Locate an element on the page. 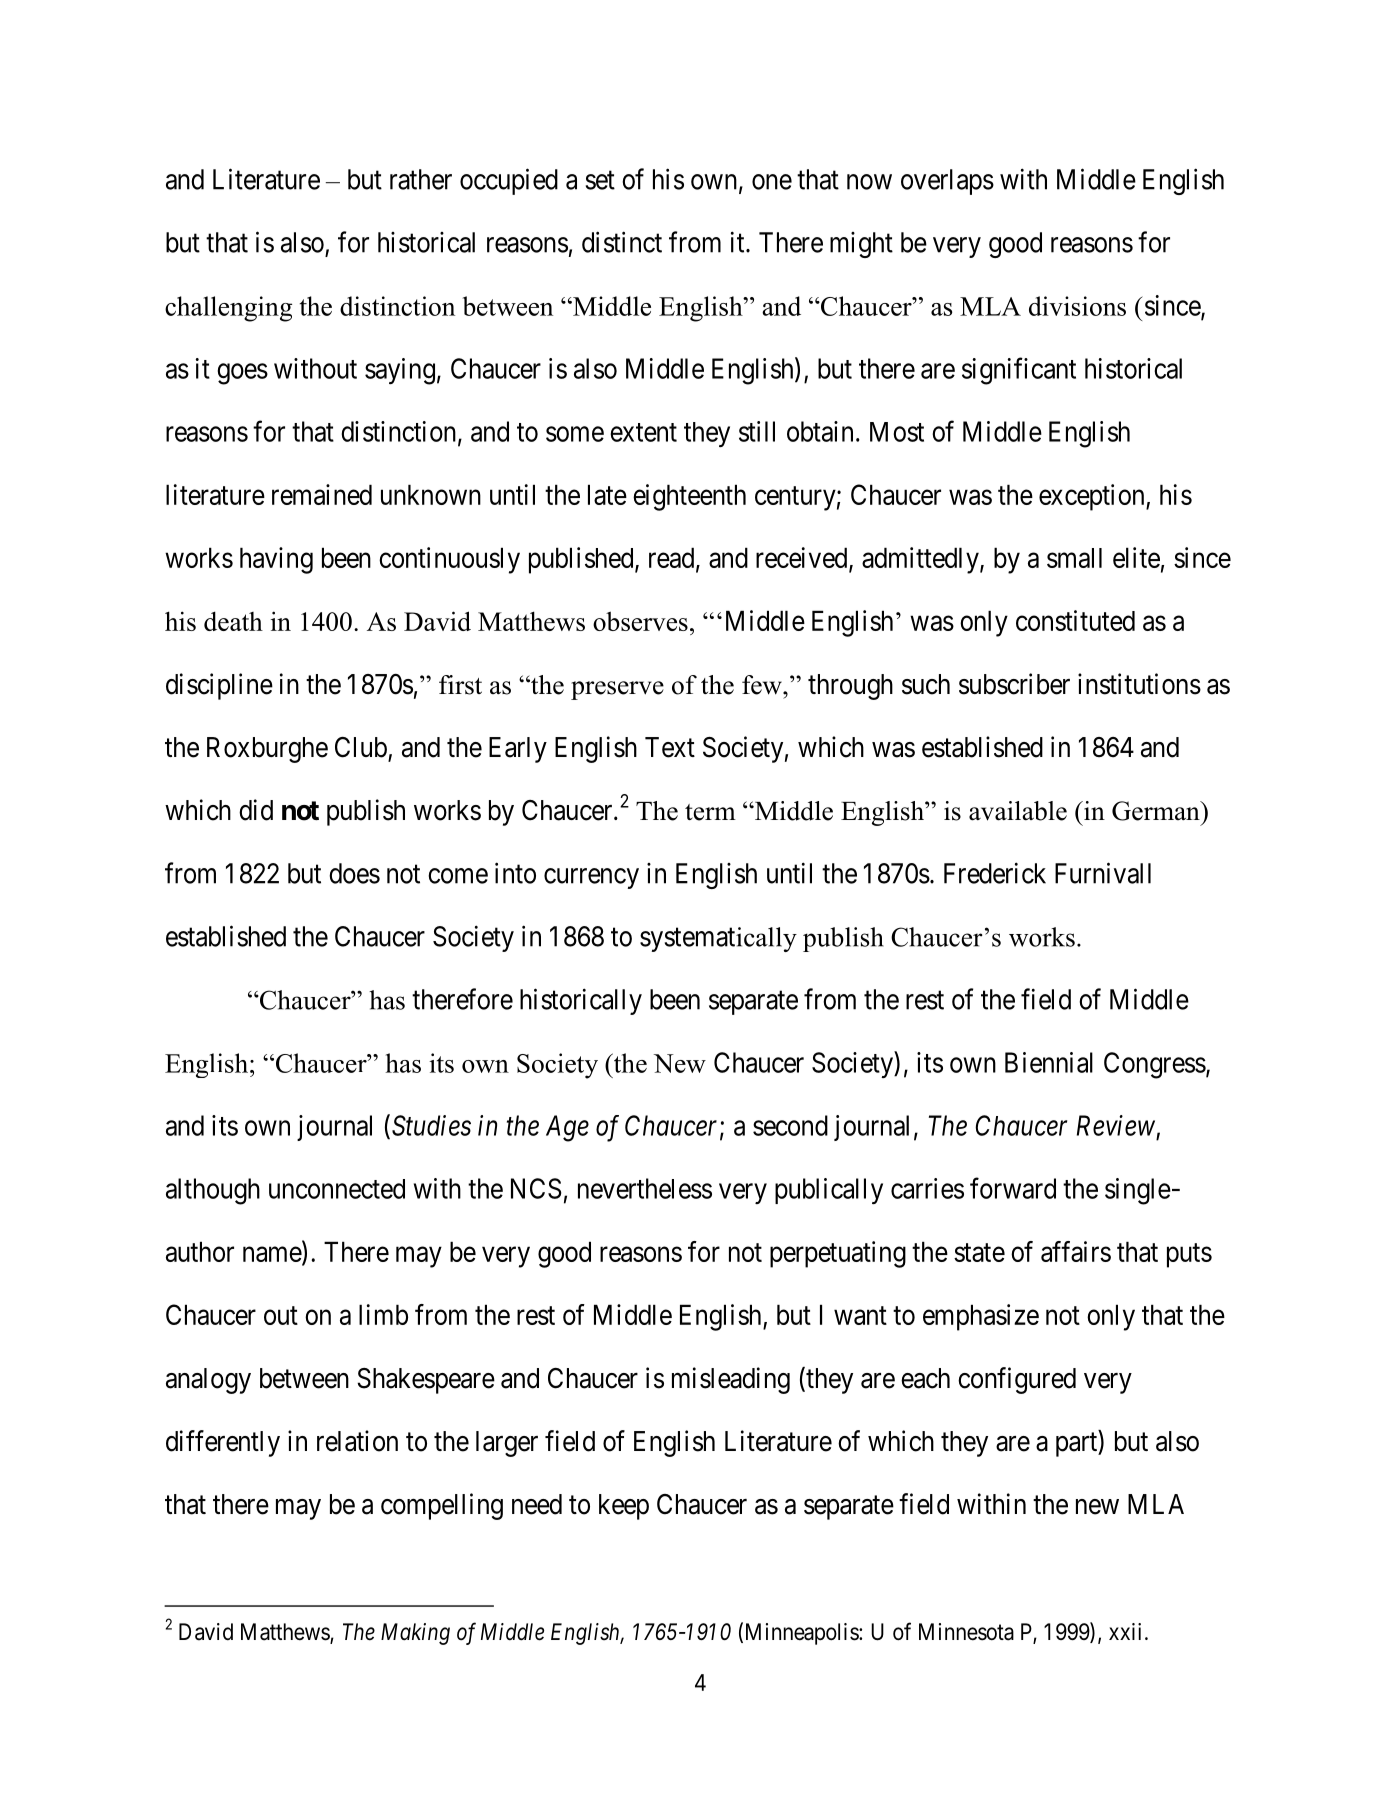 This image has height=1810, width=1399. rather is located at coordinates (421, 179).
